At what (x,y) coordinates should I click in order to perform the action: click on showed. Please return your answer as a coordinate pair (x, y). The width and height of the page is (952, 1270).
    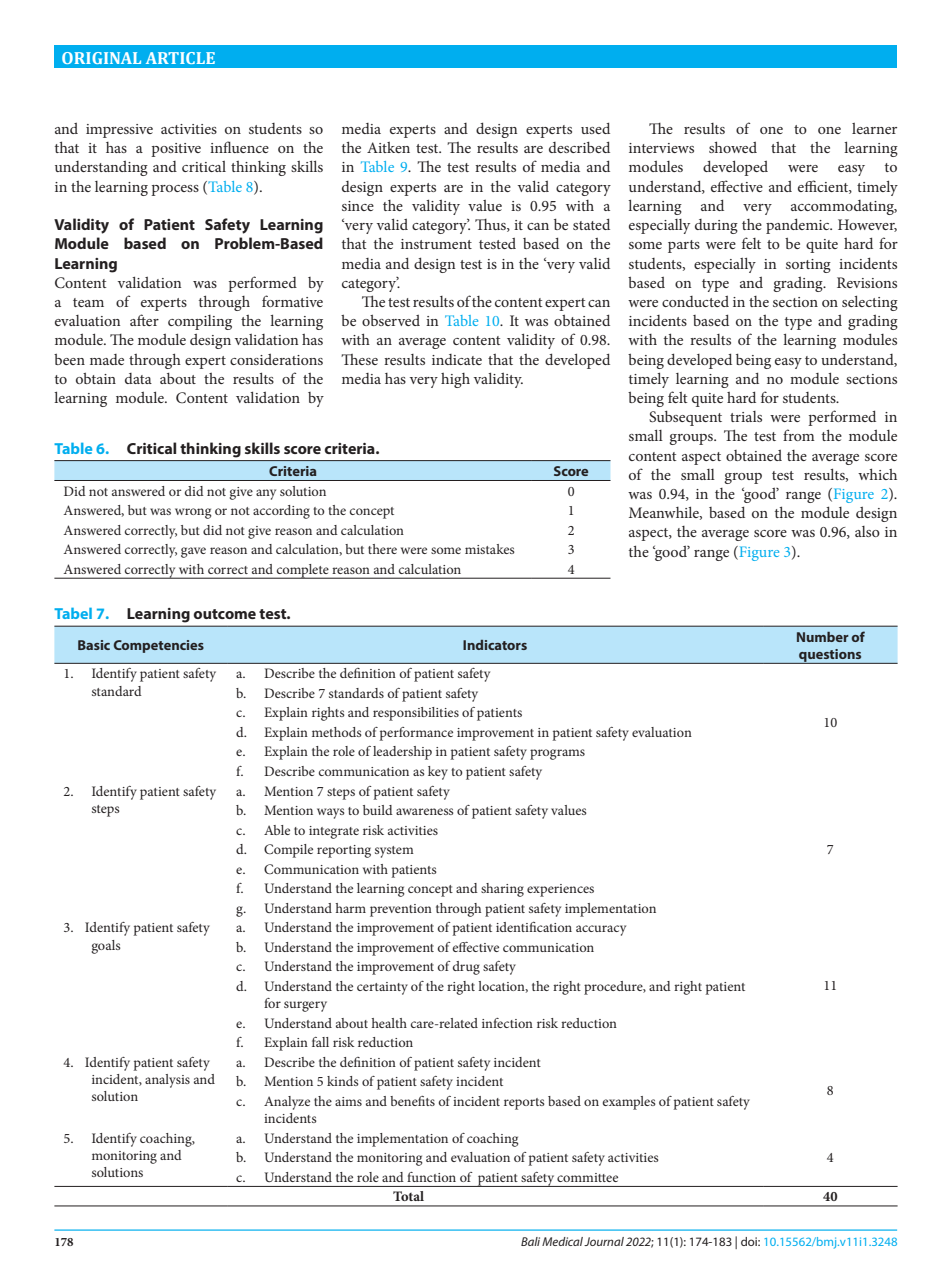
    Looking at the image, I should click on (733, 147).
